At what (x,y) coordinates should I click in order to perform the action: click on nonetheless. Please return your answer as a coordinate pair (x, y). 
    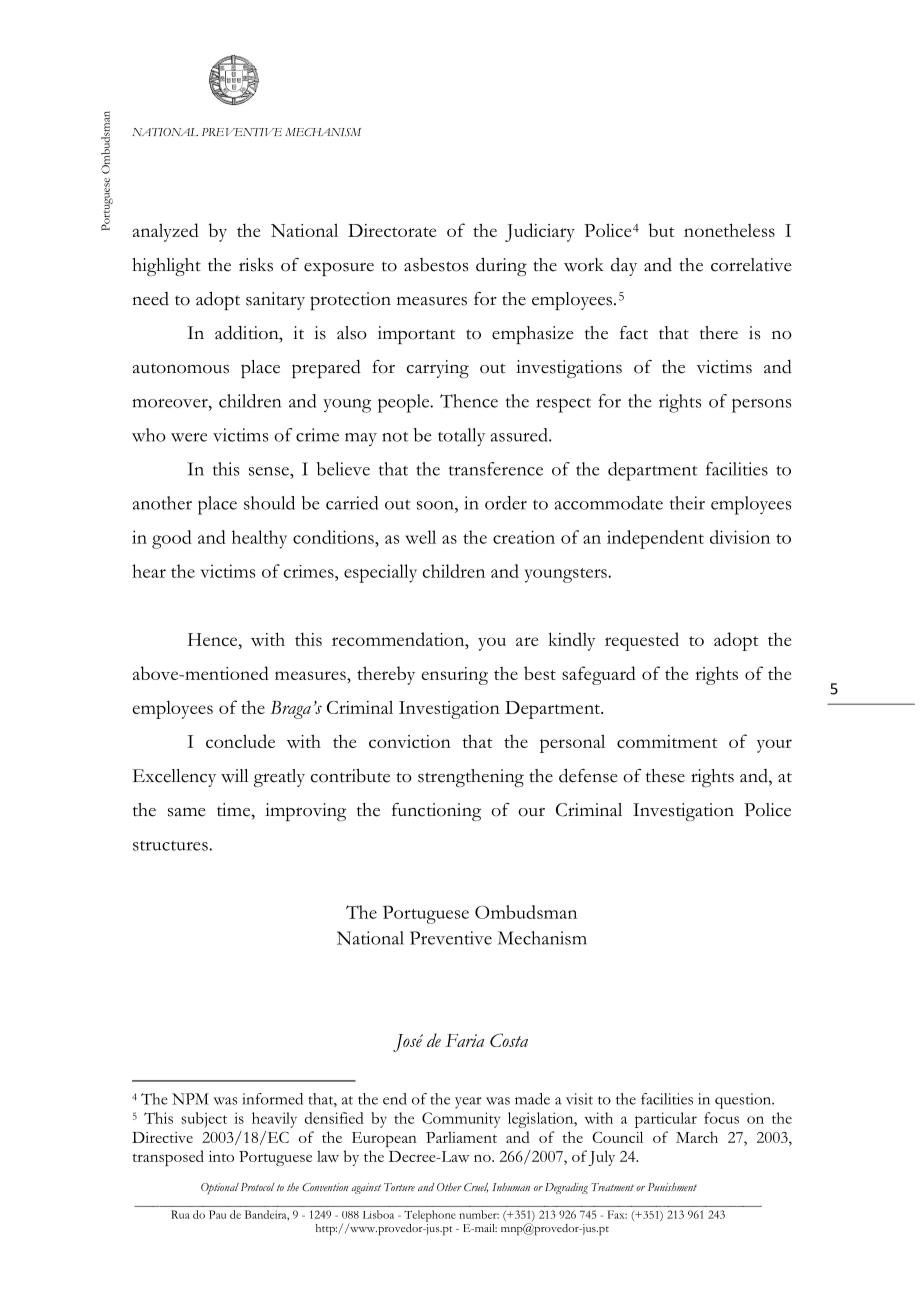
    Looking at the image, I should click on (729, 230).
